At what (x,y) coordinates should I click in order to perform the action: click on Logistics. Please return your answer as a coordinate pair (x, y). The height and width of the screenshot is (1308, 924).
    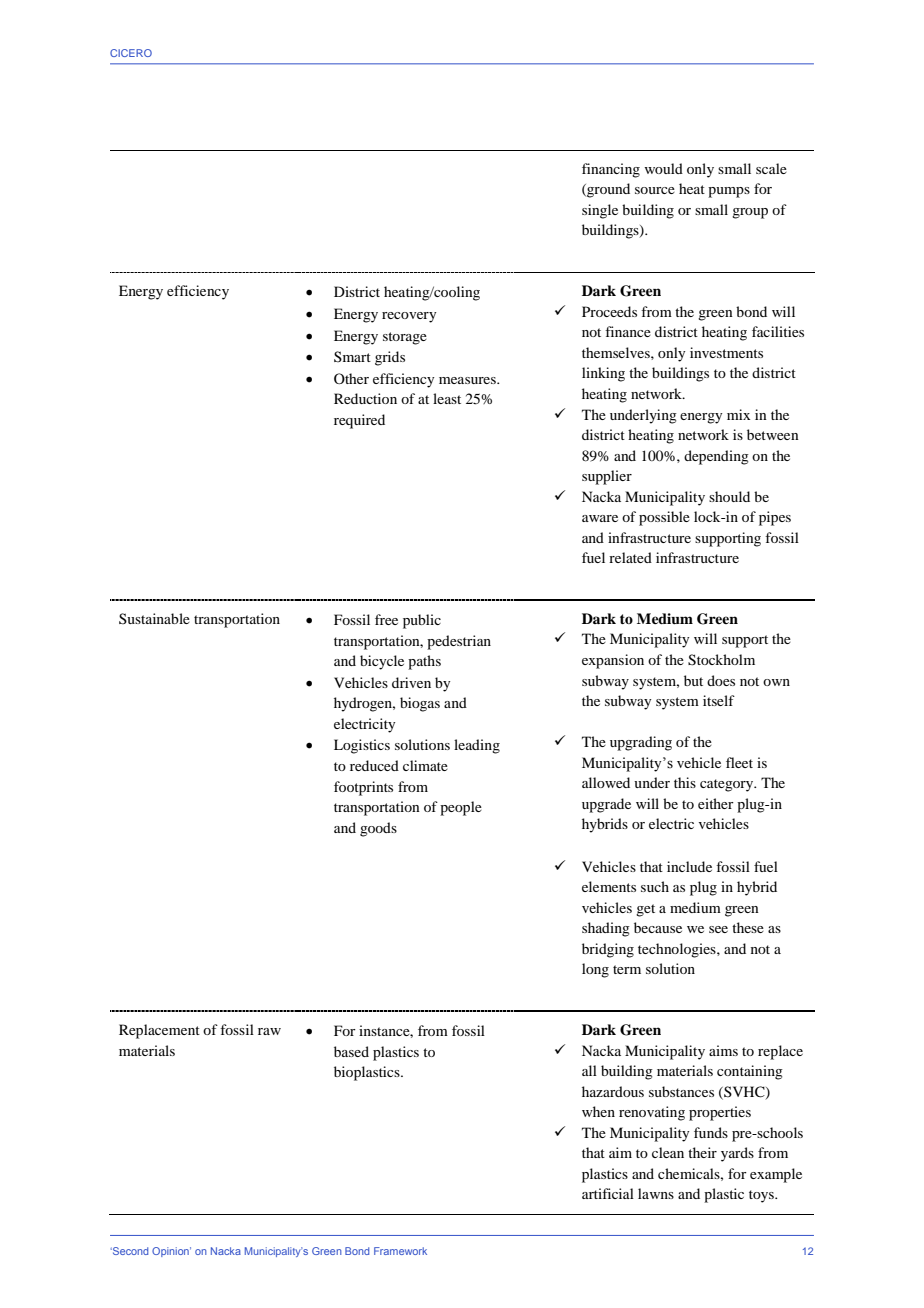
    Looking at the image, I should click on (362, 746).
